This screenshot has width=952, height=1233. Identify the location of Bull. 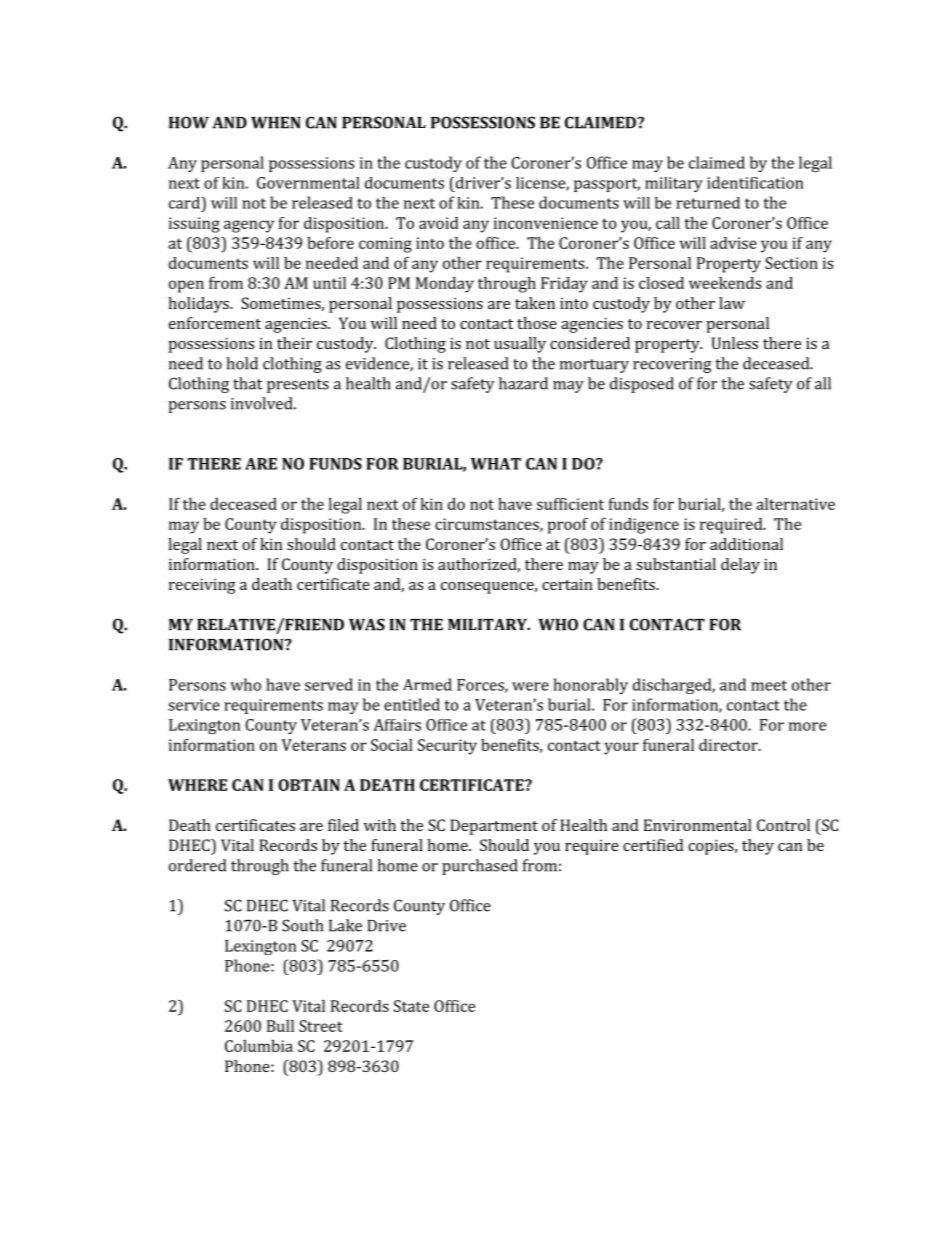
(280, 1026).
